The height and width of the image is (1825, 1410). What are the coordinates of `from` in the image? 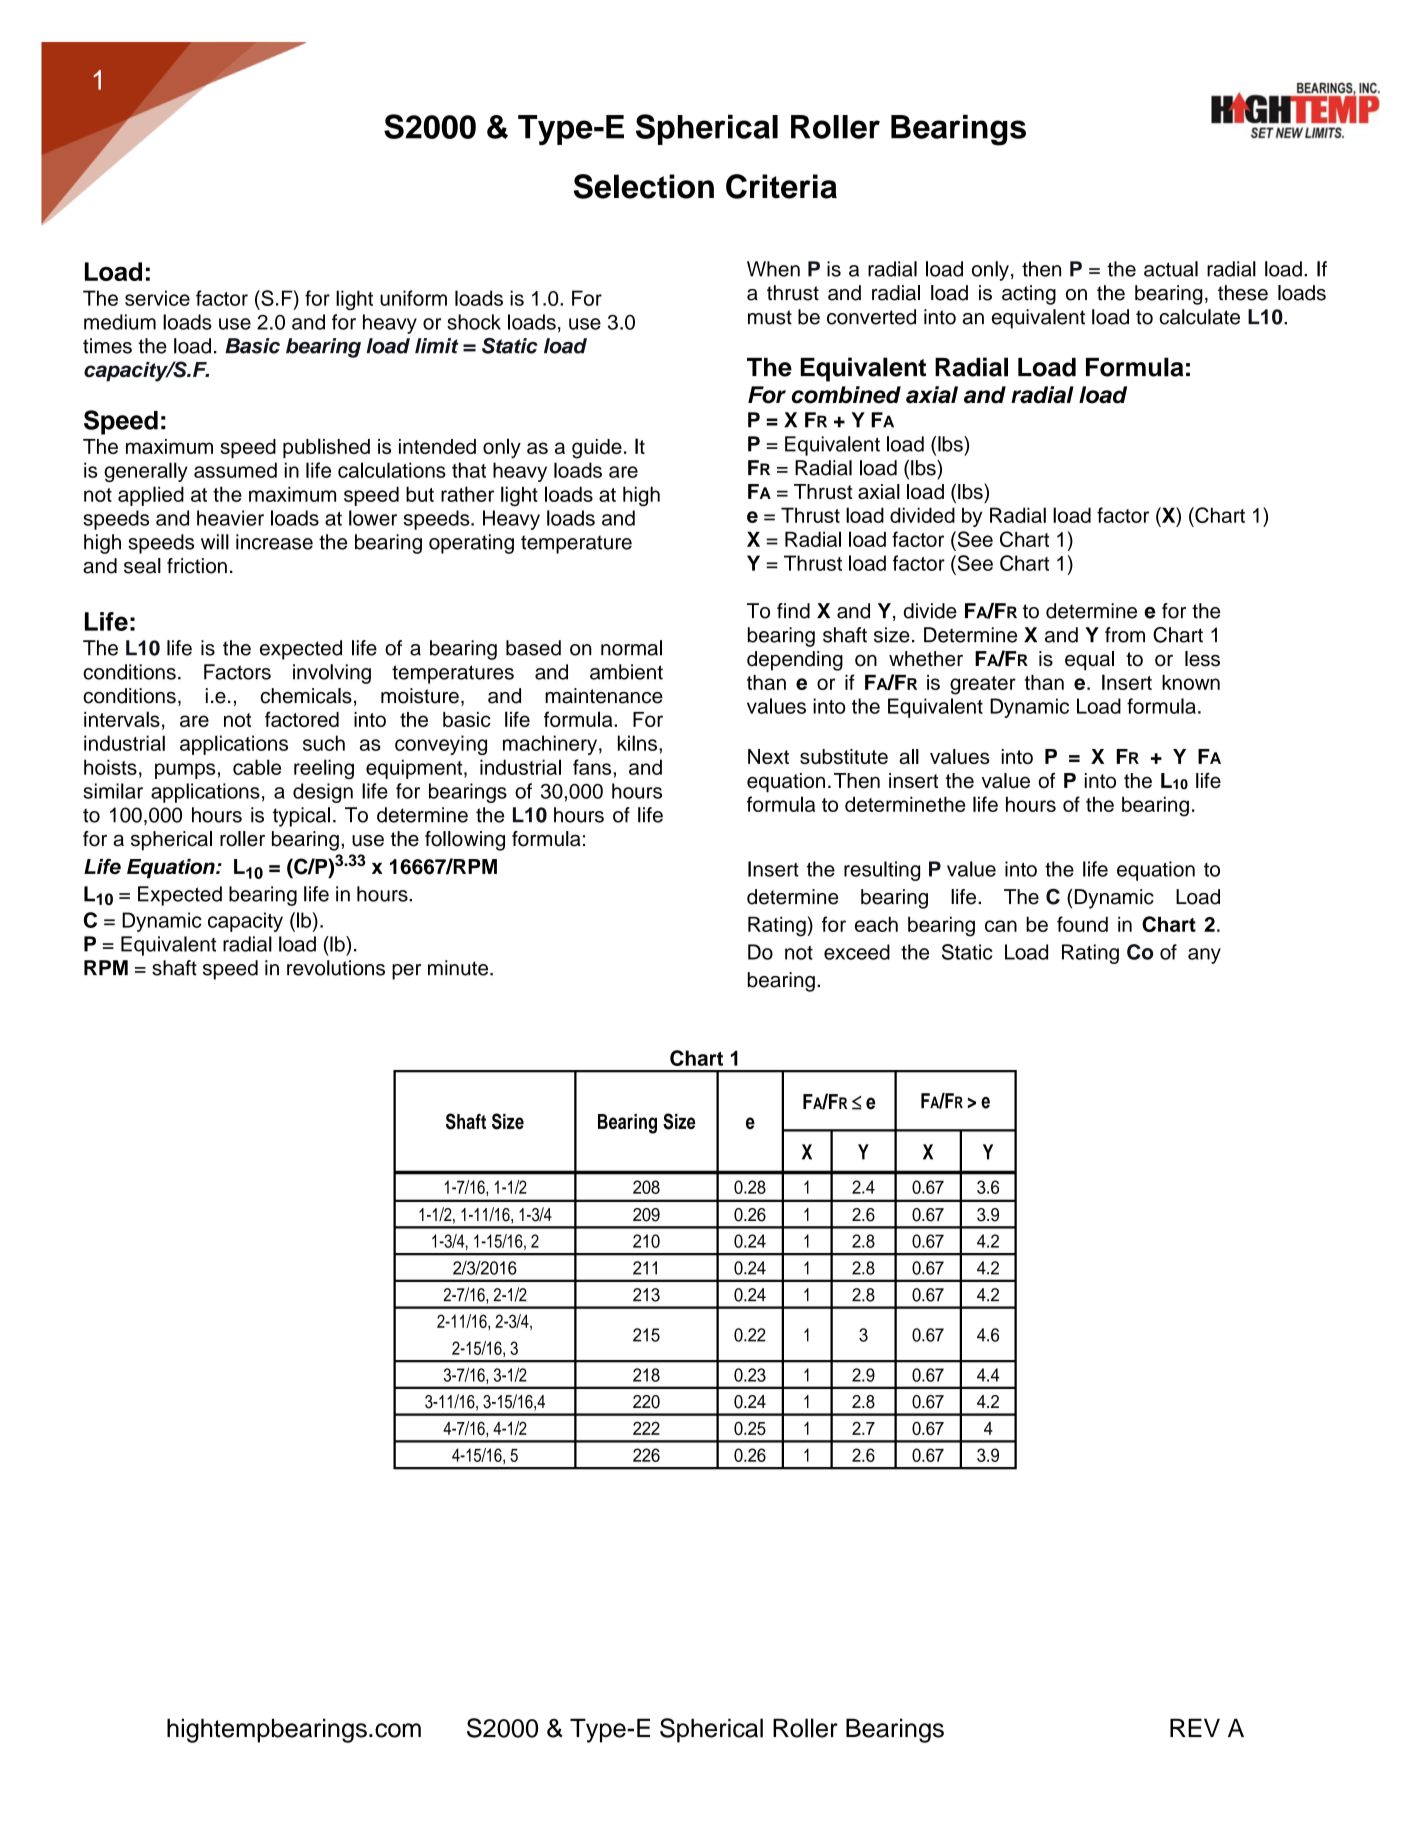 It's located at (1125, 635).
